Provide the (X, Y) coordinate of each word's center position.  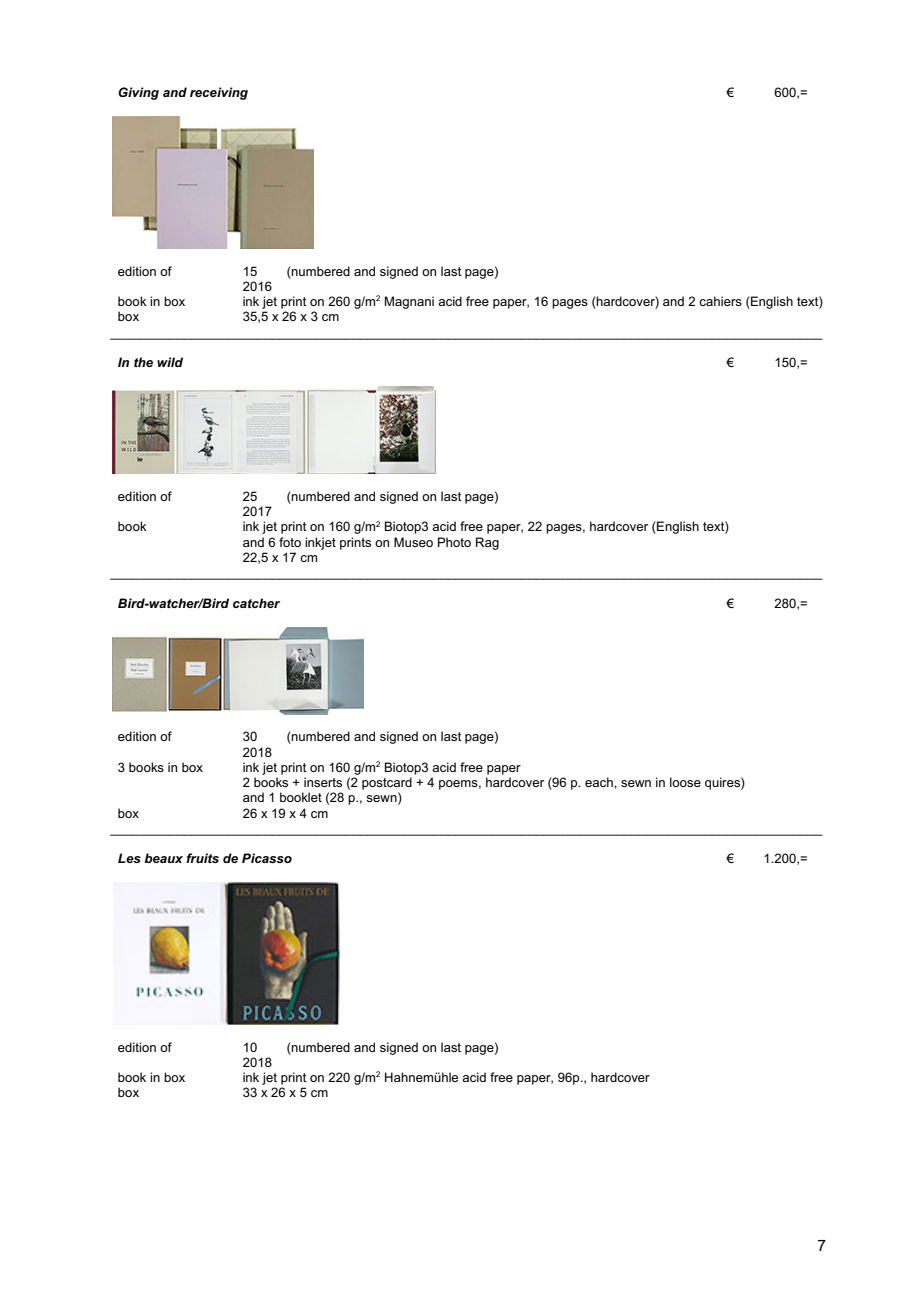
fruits (202, 858)
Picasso (267, 858)
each (600, 782)
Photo (454, 542)
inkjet (320, 543)
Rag (487, 543)
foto (290, 542)
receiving (219, 93)
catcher (256, 603)
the (143, 362)
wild (170, 362)
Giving (138, 93)
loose (685, 782)
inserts (323, 782)
